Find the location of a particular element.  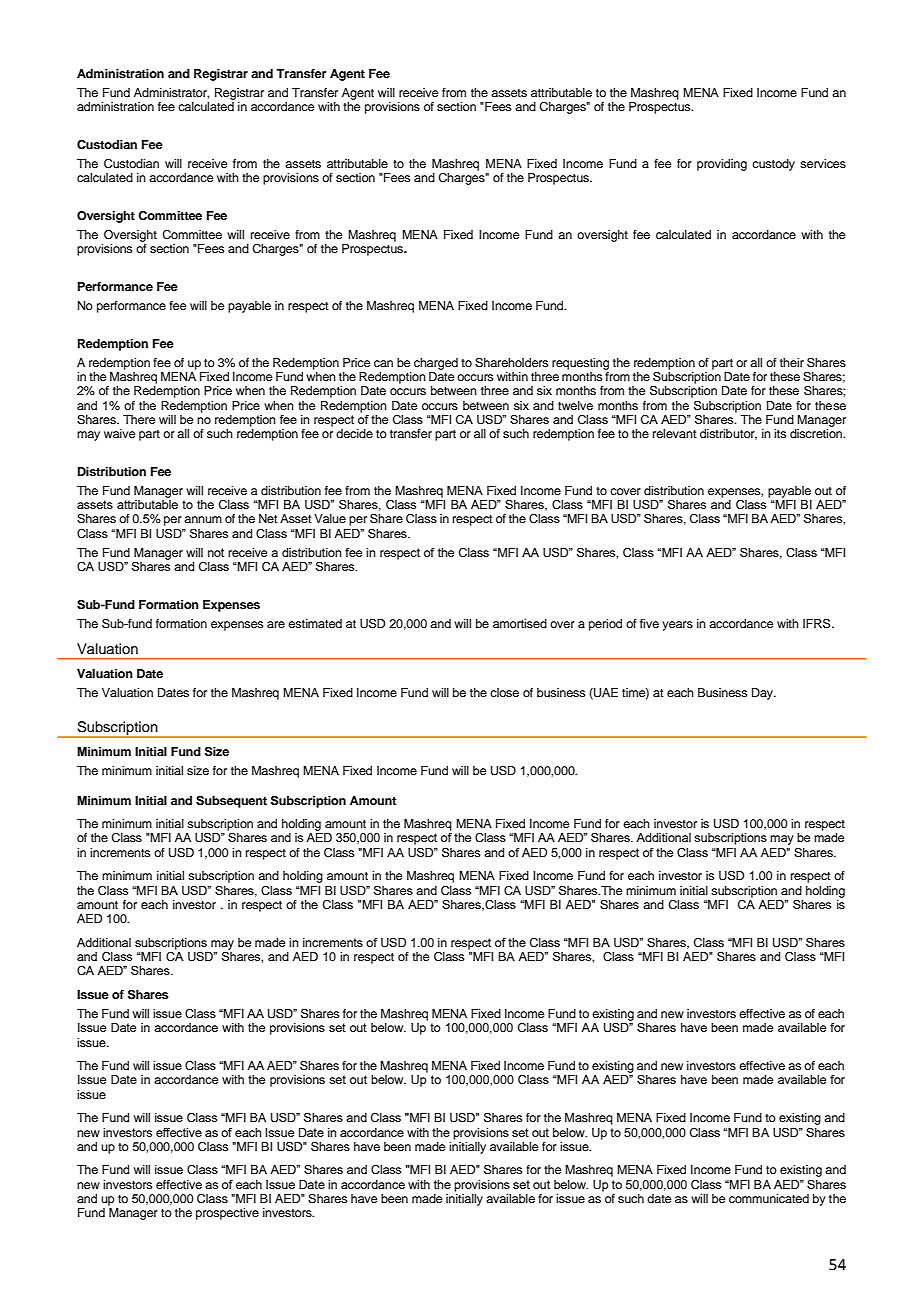

communicated is located at coordinates (769, 1198).
